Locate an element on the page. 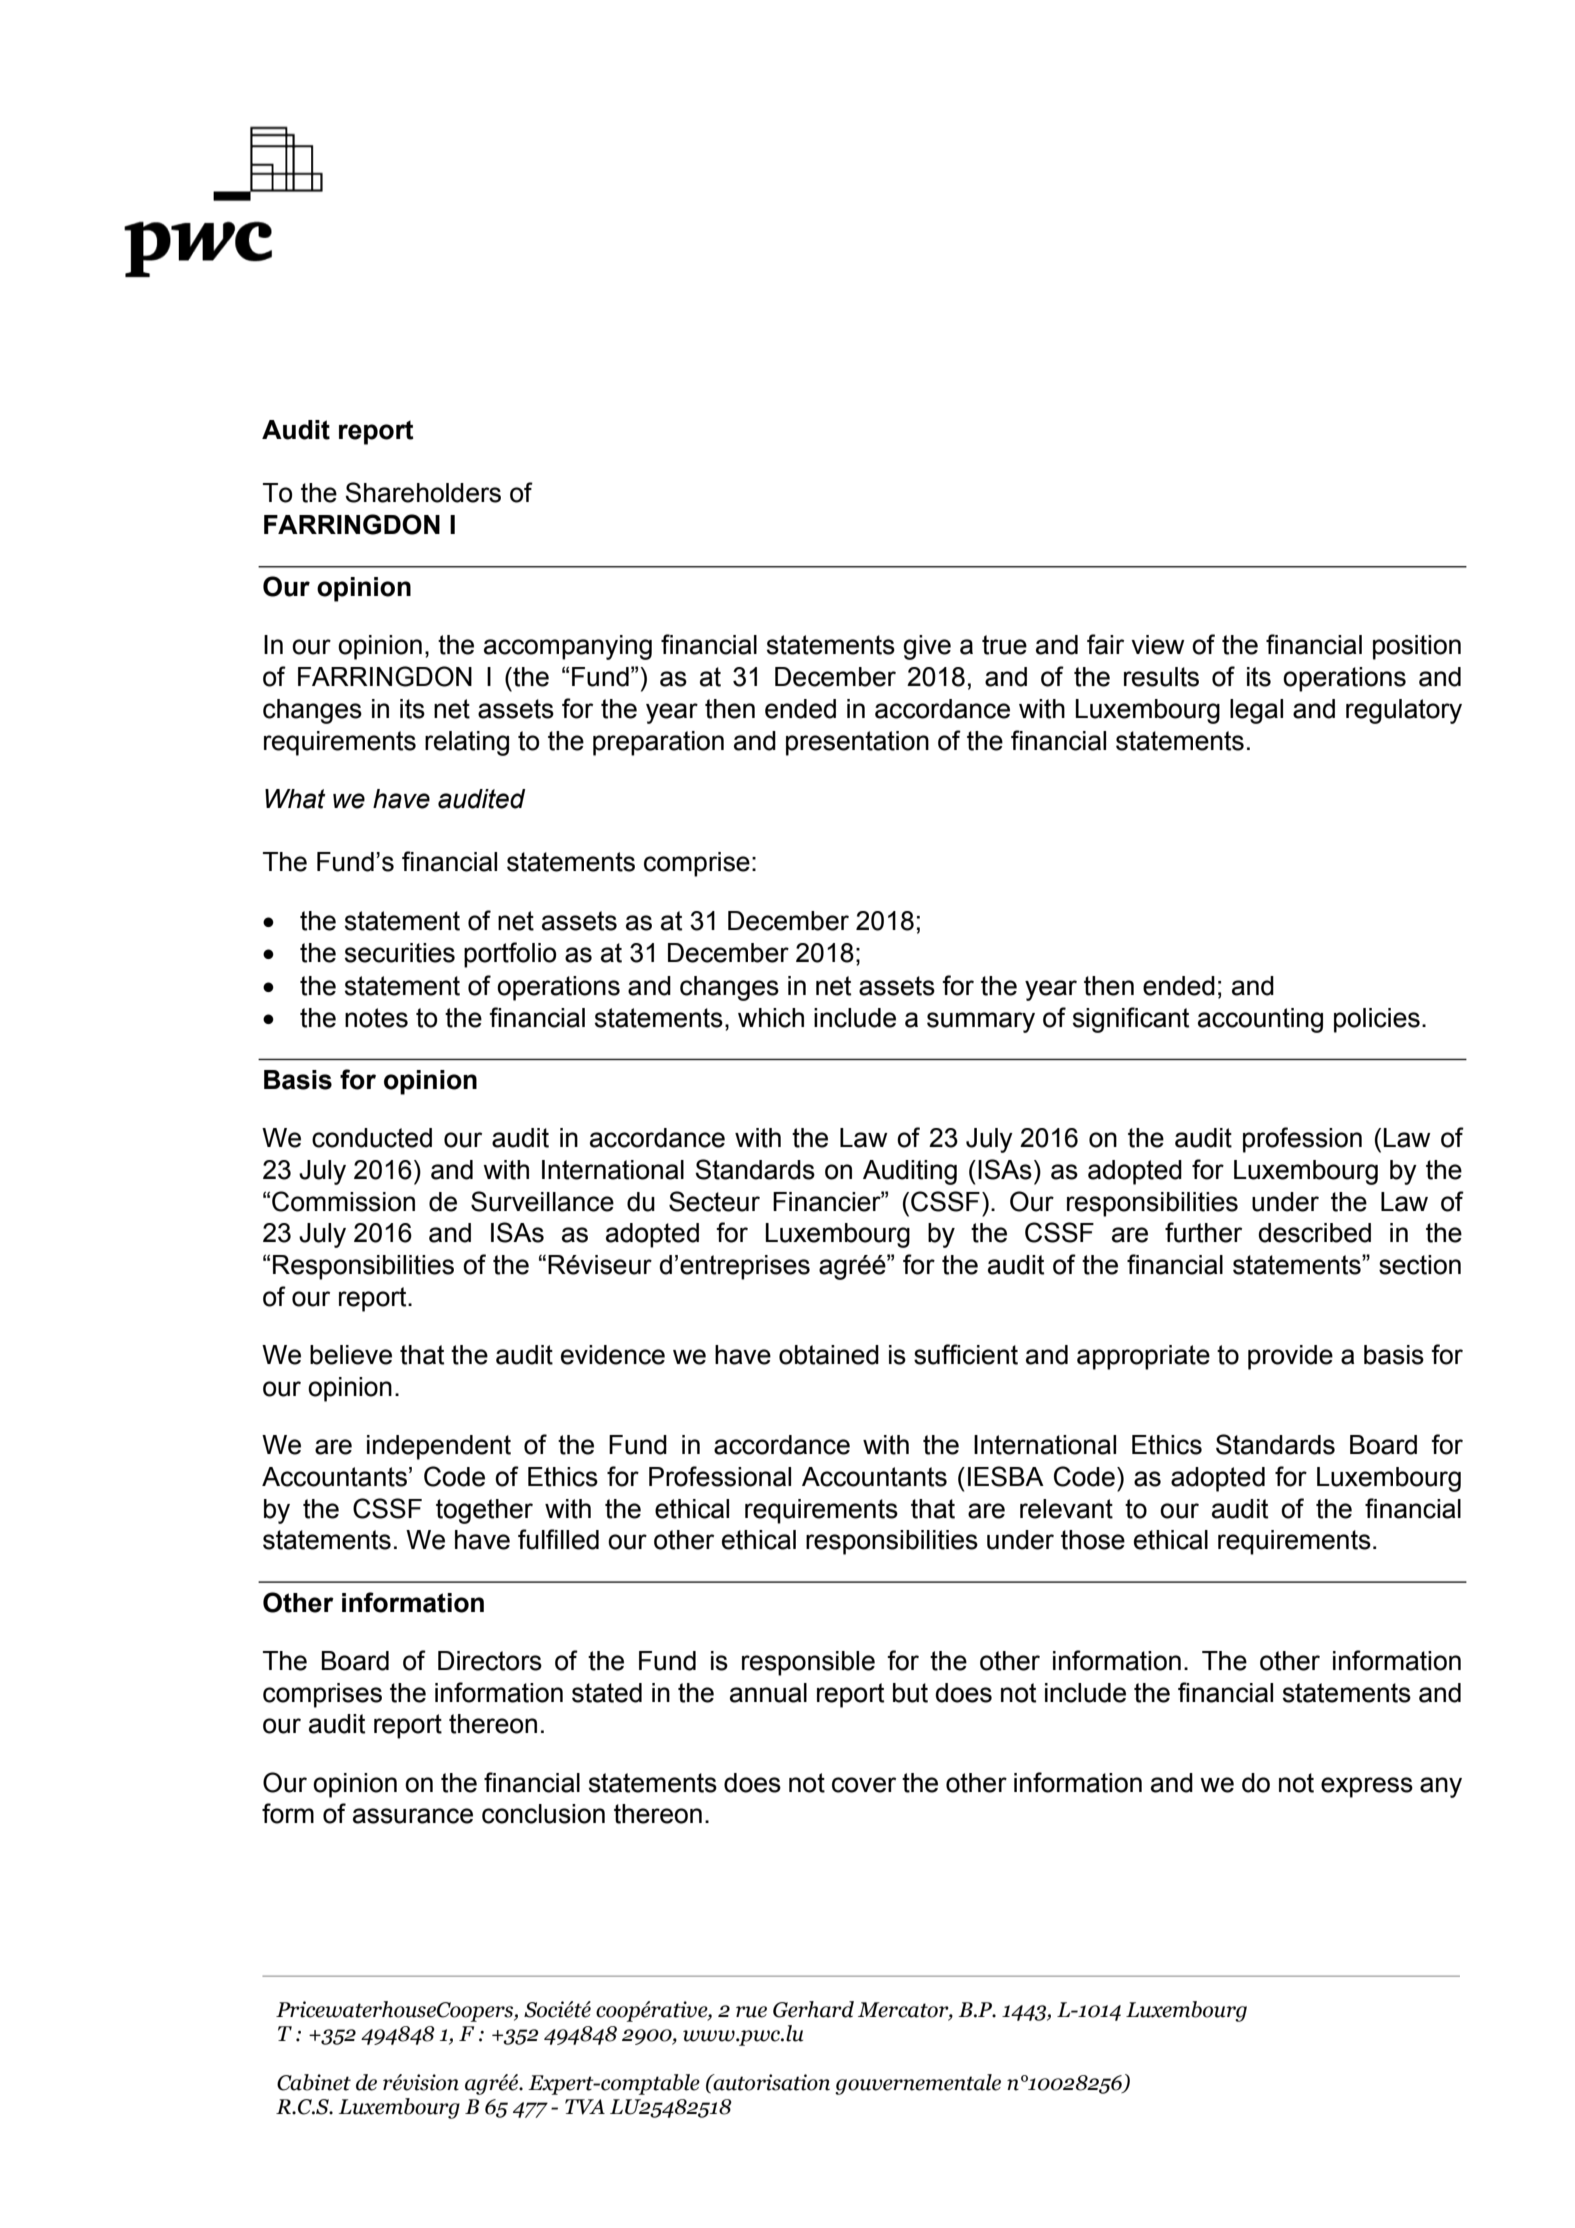 The width and height of the image is (1575, 2228). together is located at coordinates (484, 1511).
